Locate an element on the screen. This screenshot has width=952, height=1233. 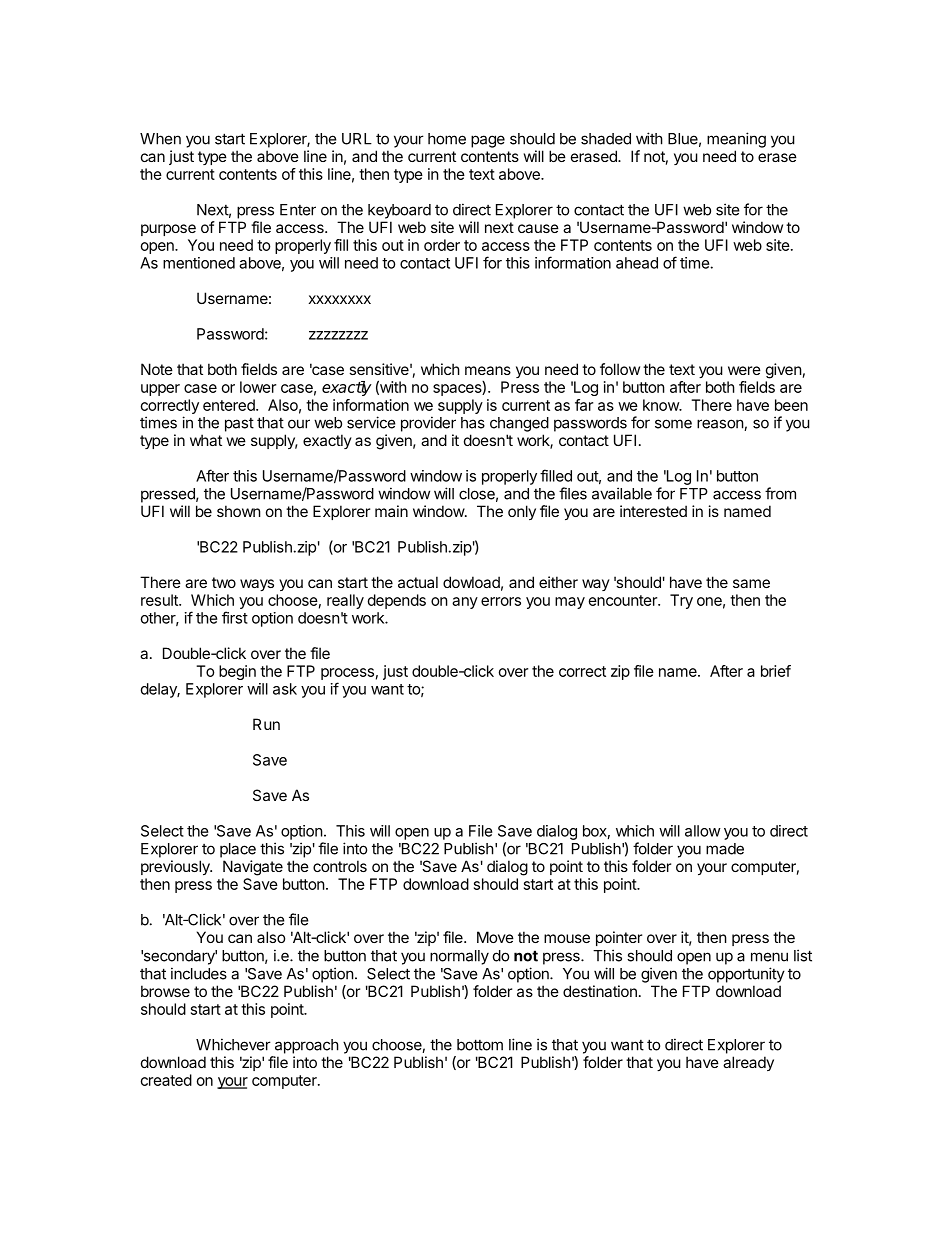
meaning is located at coordinates (736, 140).
